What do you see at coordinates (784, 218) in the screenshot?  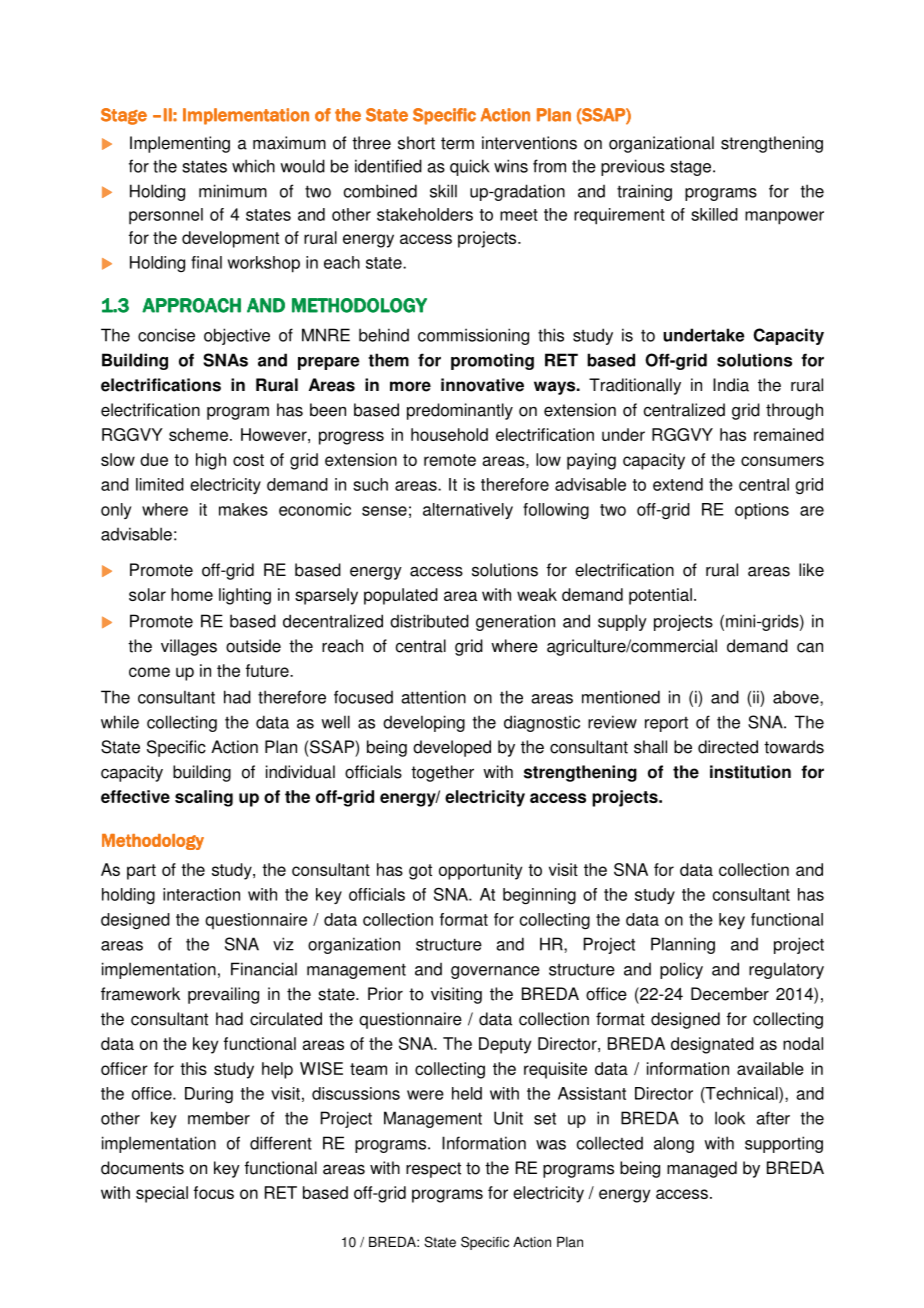 I see `manpower` at bounding box center [784, 218].
